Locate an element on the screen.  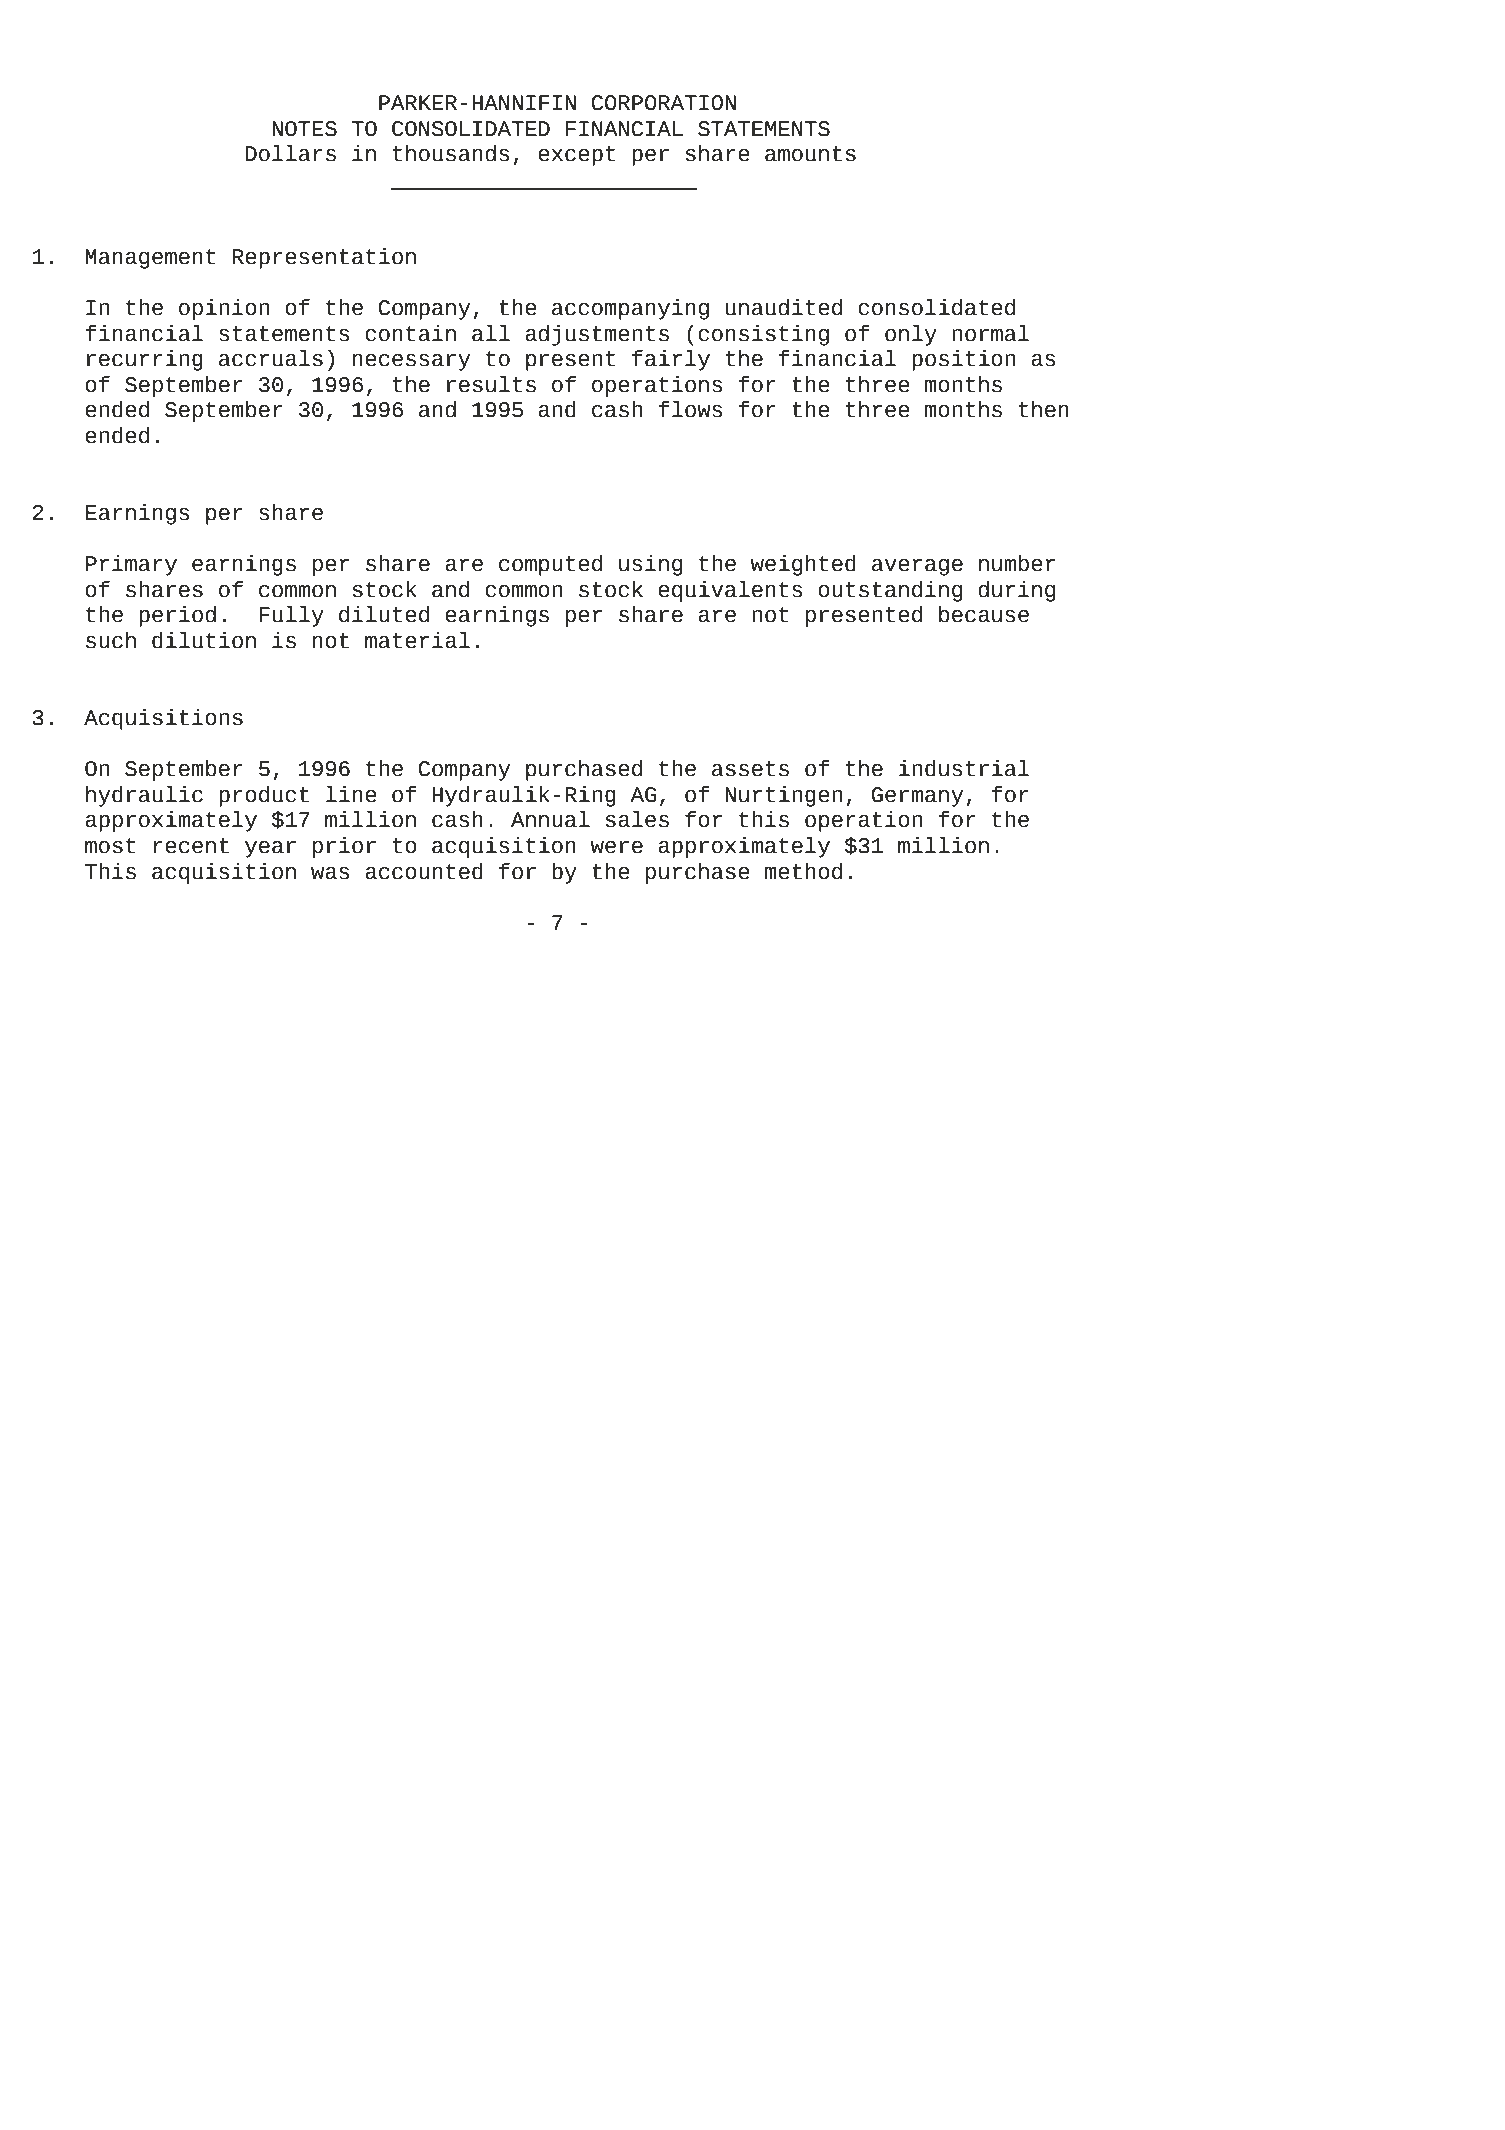
except is located at coordinates (576, 156).
